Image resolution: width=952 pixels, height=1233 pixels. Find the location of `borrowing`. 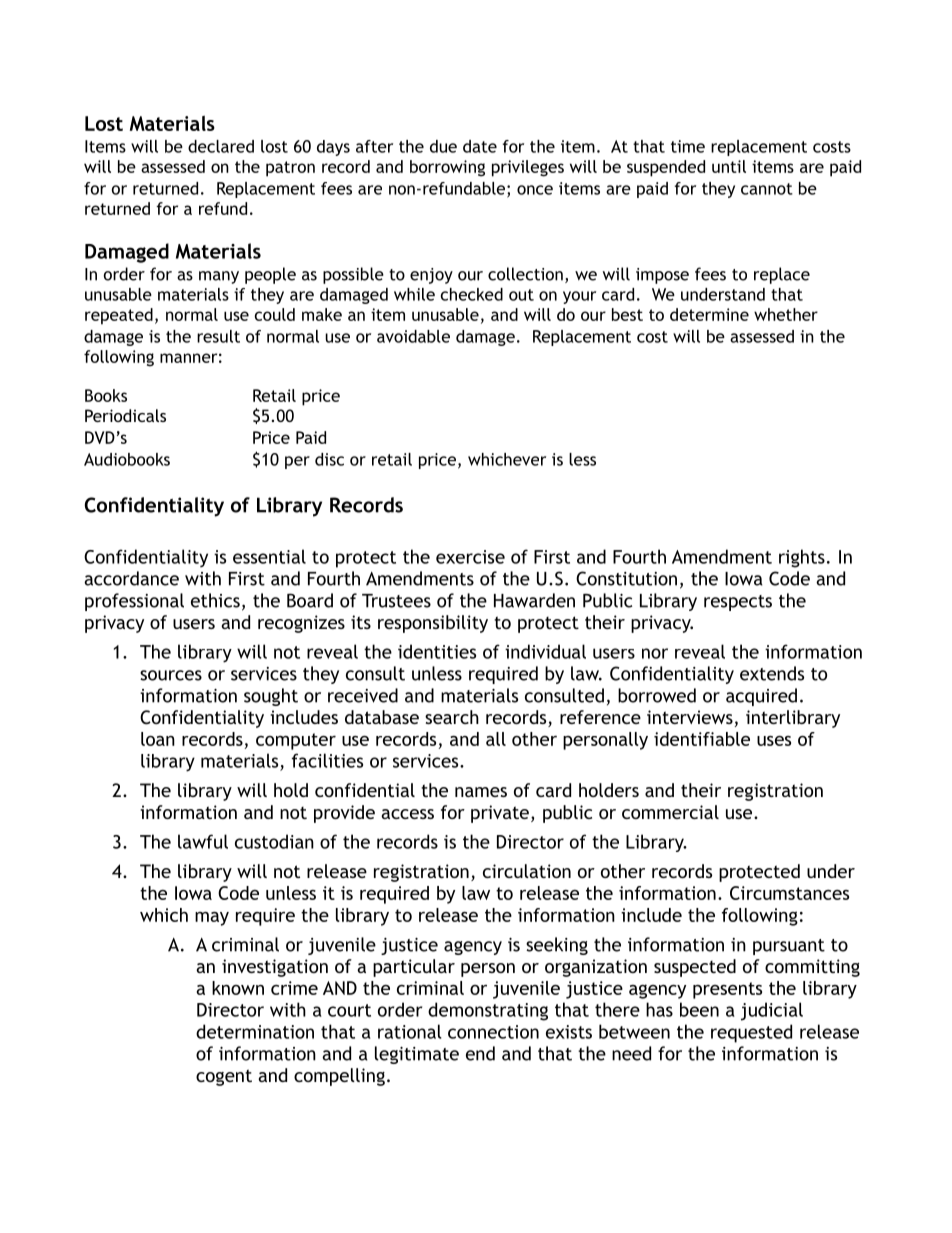

borrowing is located at coordinates (447, 168).
